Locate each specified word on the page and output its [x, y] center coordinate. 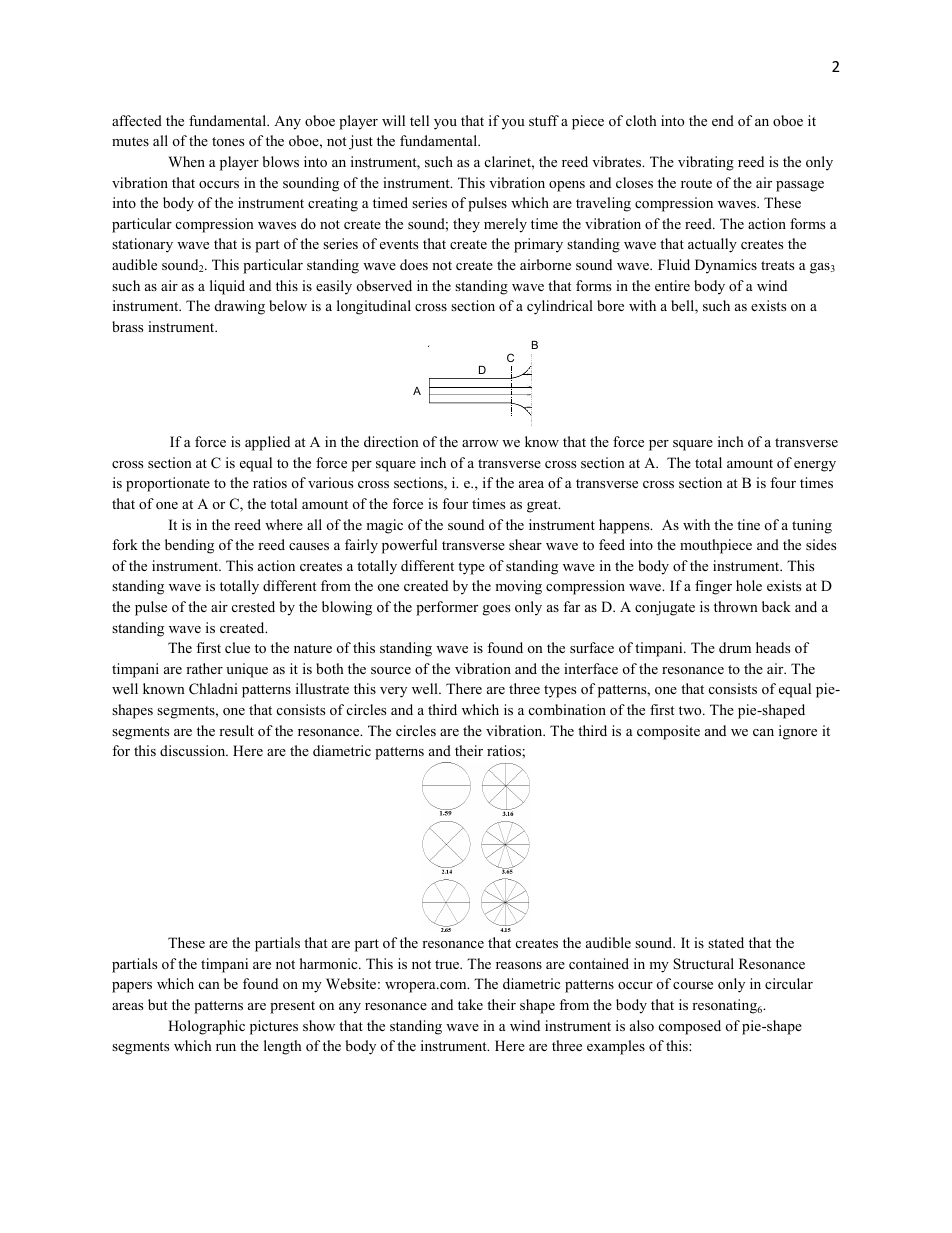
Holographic [206, 1027]
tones [228, 141]
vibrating [706, 163]
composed [690, 1027]
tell [419, 120]
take [470, 1004]
